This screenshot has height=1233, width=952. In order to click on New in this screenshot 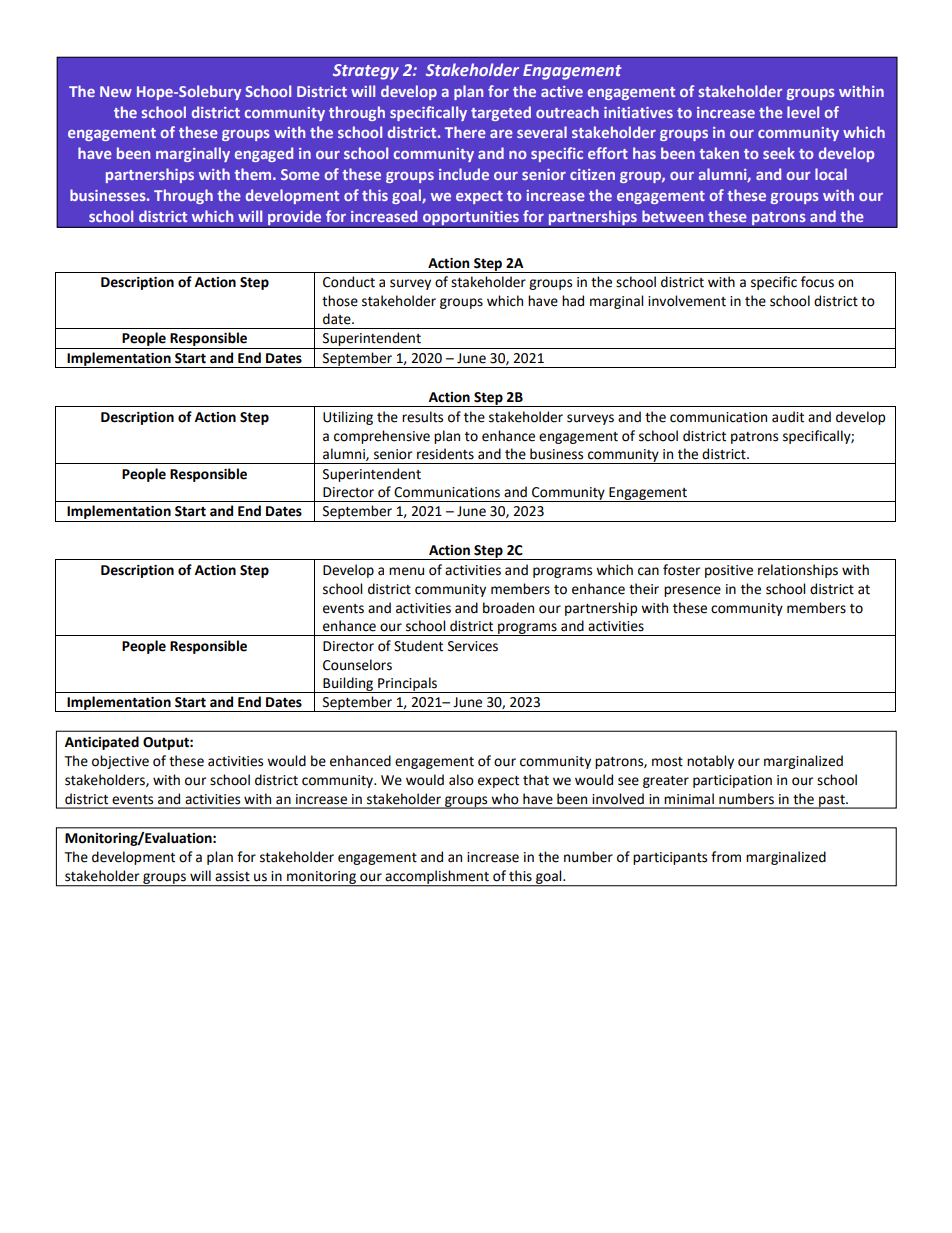, I will do `click(116, 91)`.
